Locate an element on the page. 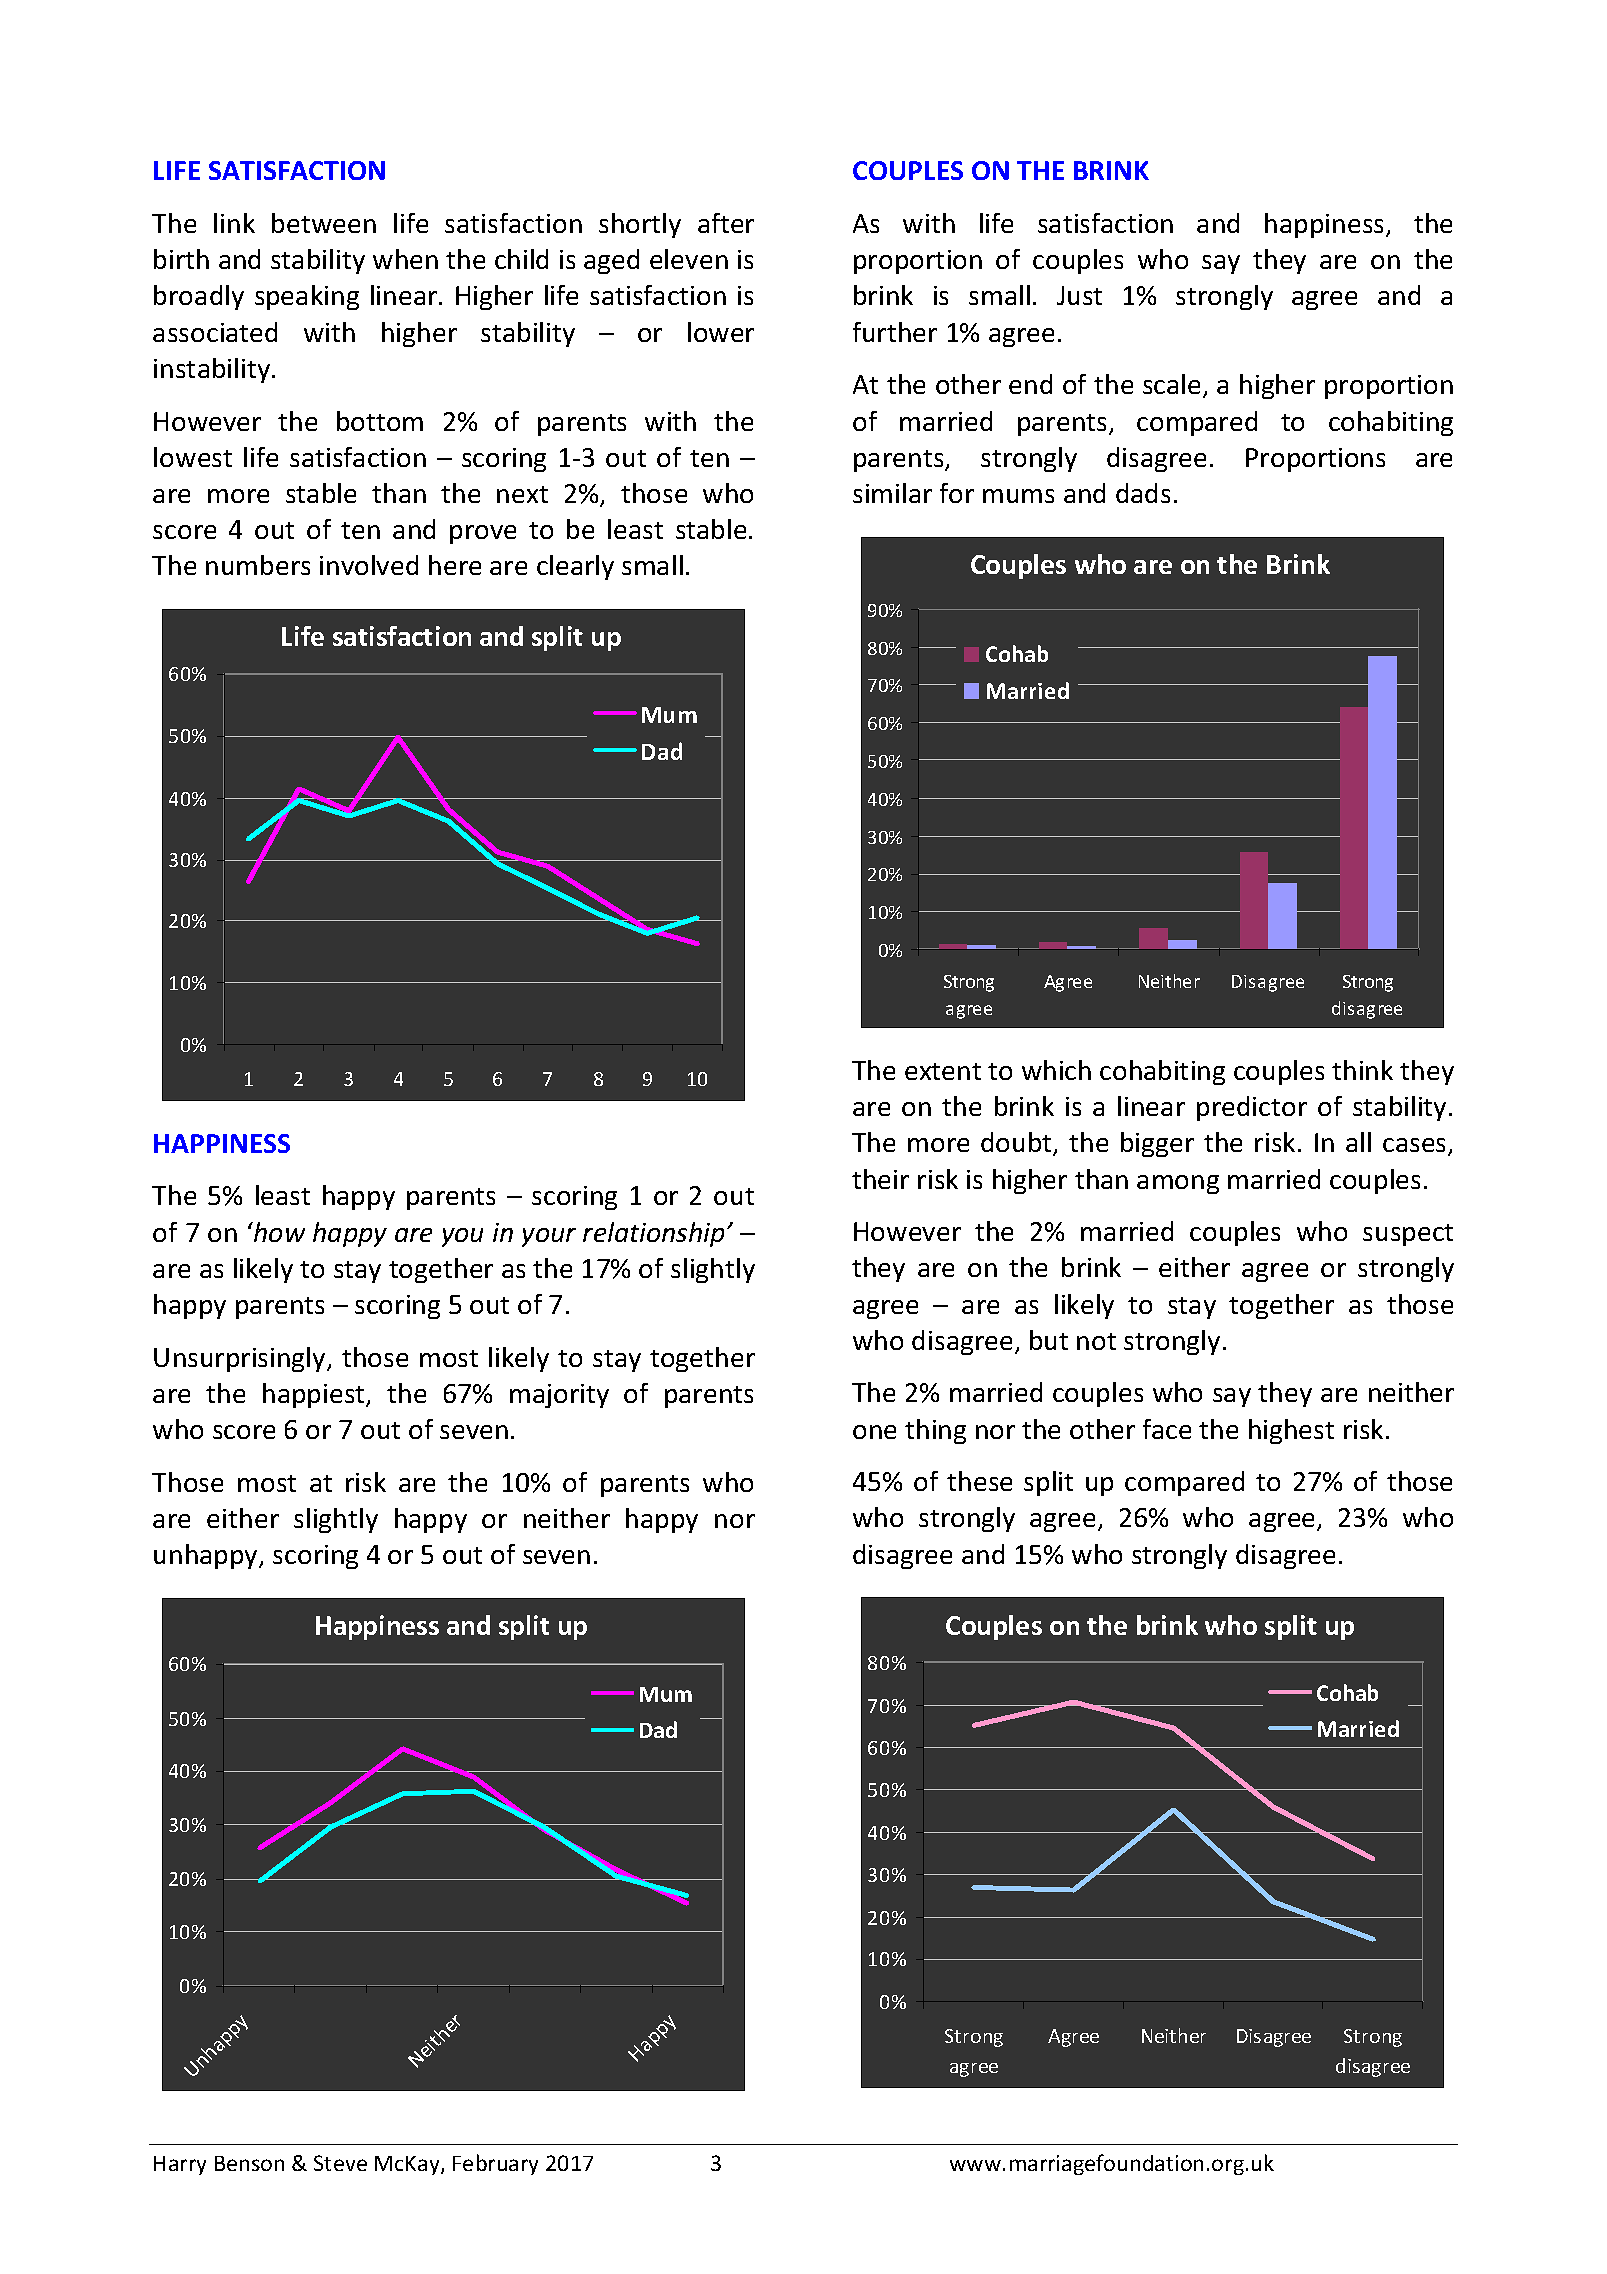 The width and height of the image is (1607, 2274). speaking is located at coordinates (307, 297).
